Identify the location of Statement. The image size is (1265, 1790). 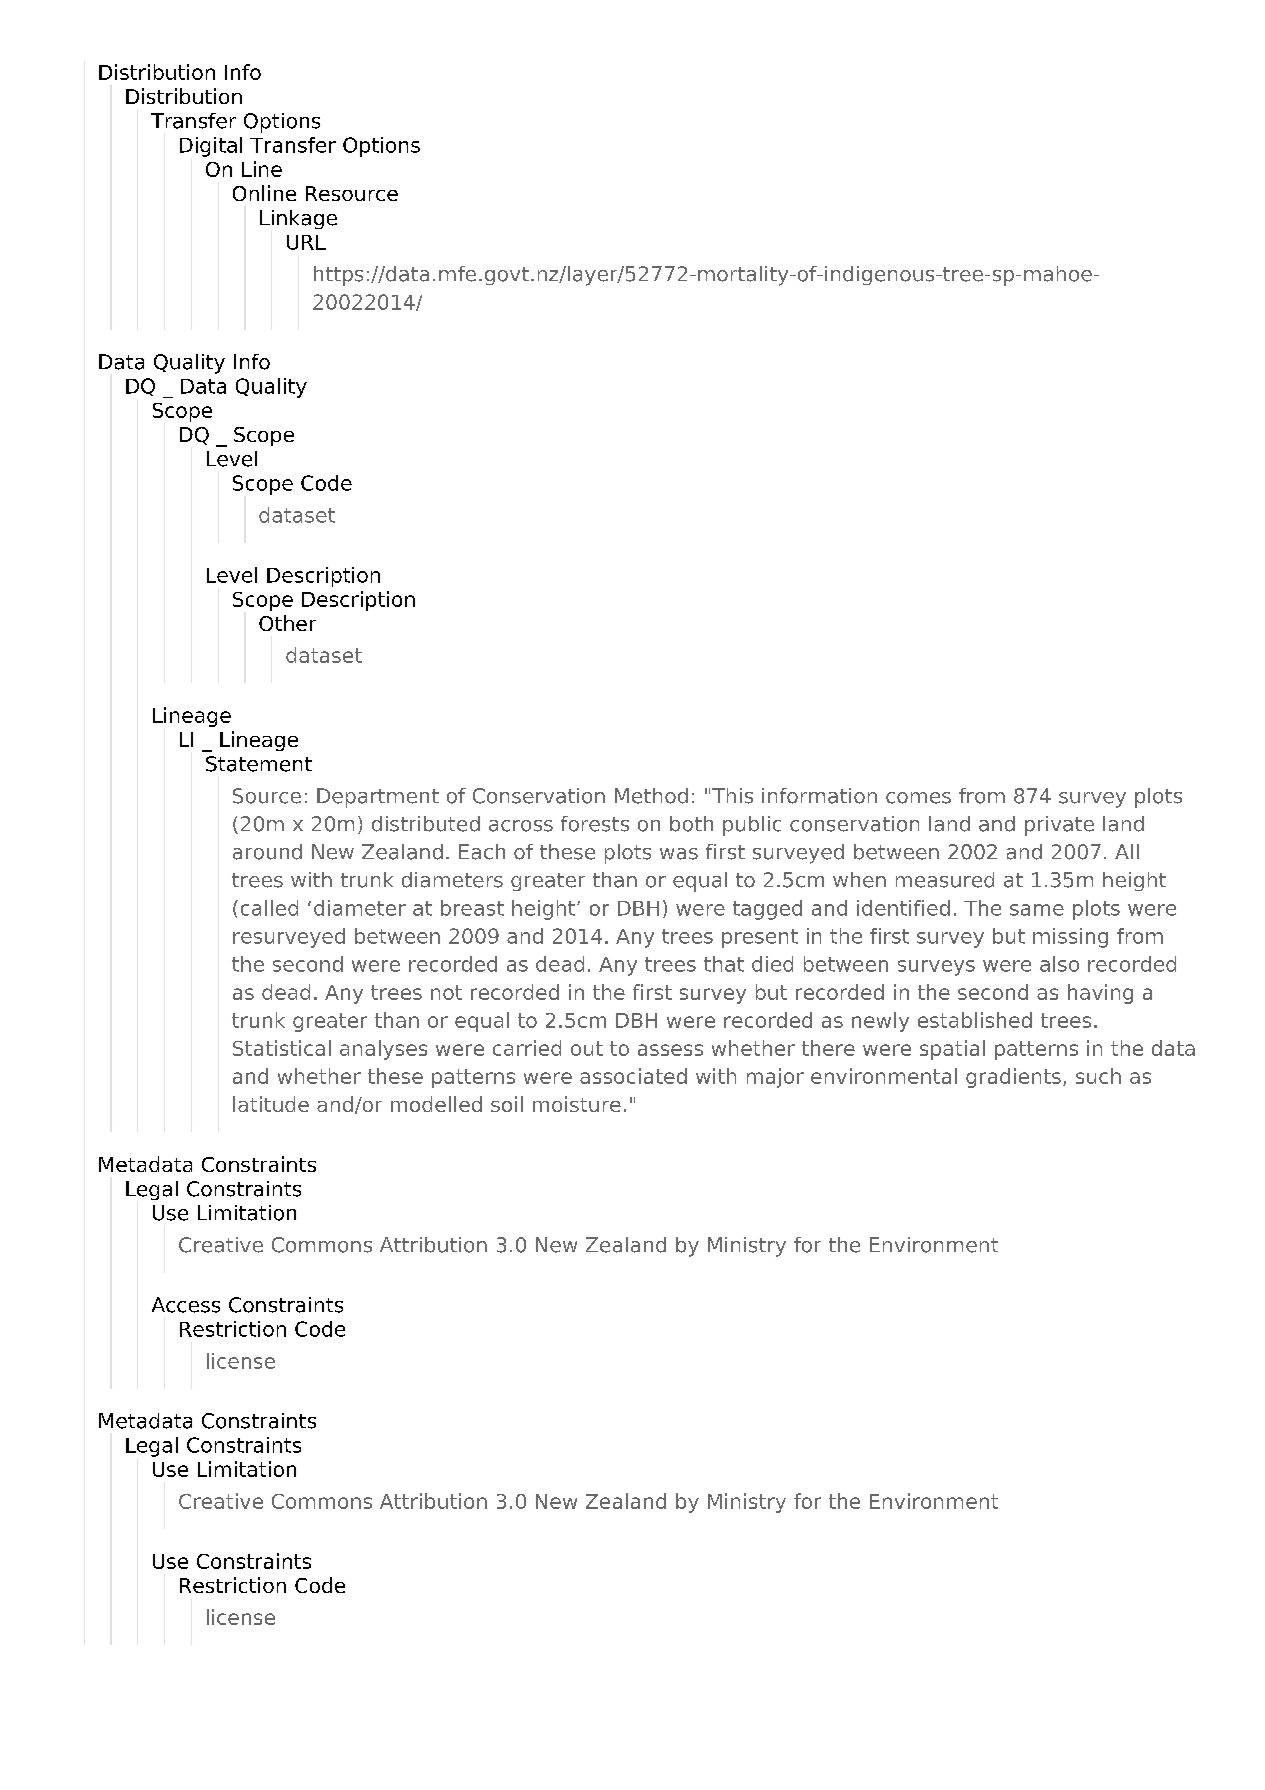
(259, 764).
